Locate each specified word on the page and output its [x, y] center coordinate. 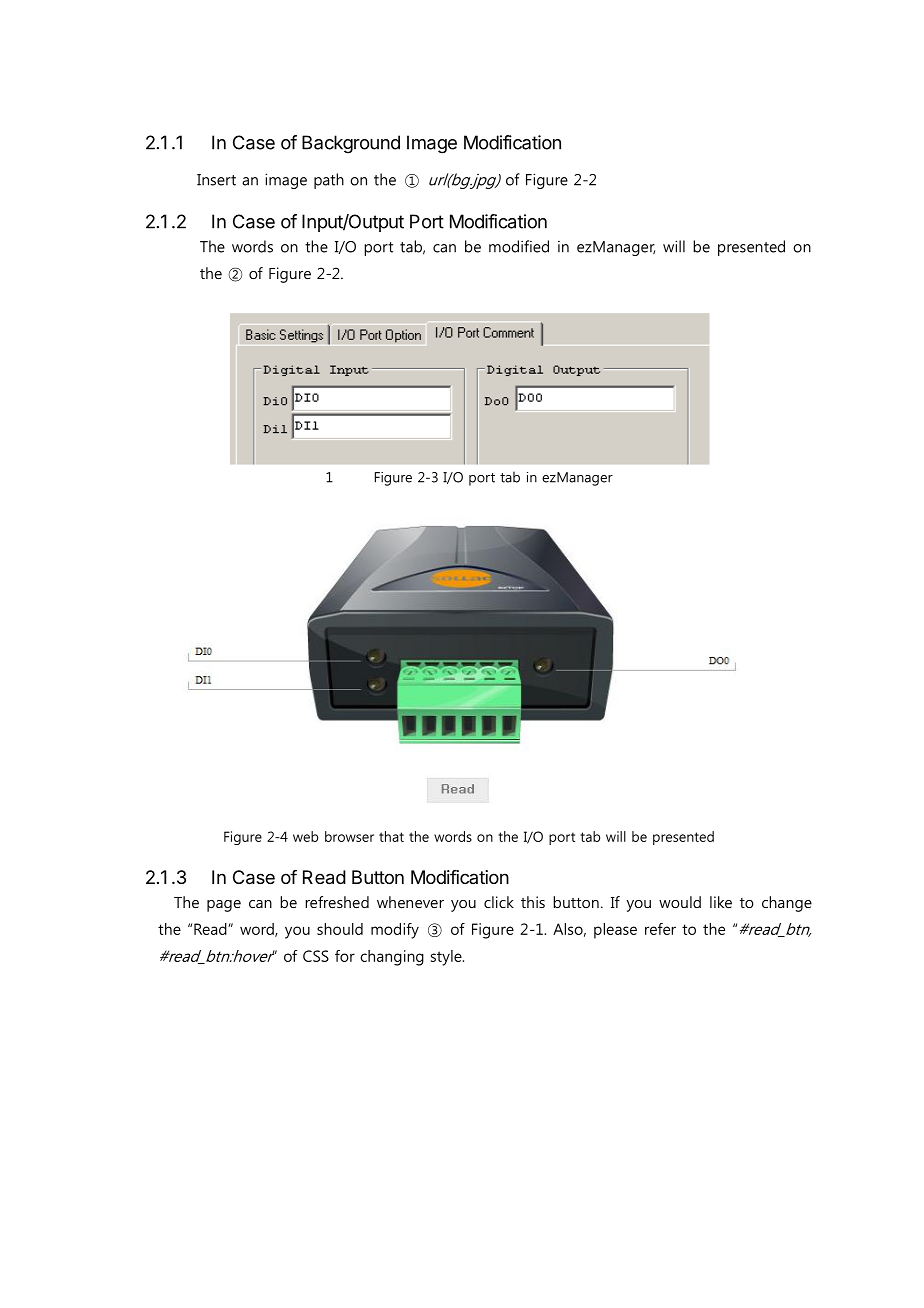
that [391, 836]
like [721, 902]
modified [519, 246]
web [305, 836]
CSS [316, 956]
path [329, 181]
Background [351, 144]
